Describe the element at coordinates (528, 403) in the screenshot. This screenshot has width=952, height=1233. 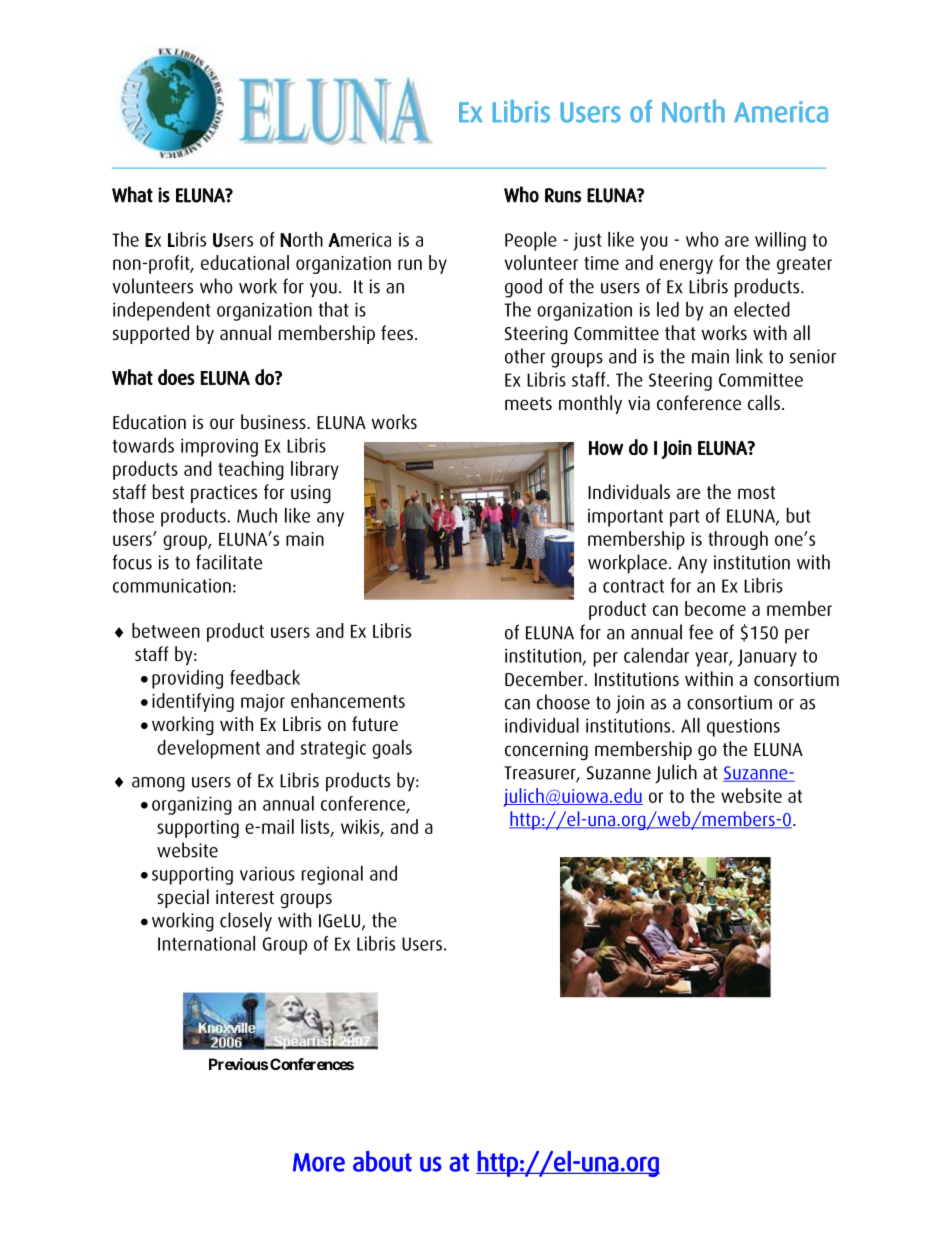
I see `meets` at that location.
